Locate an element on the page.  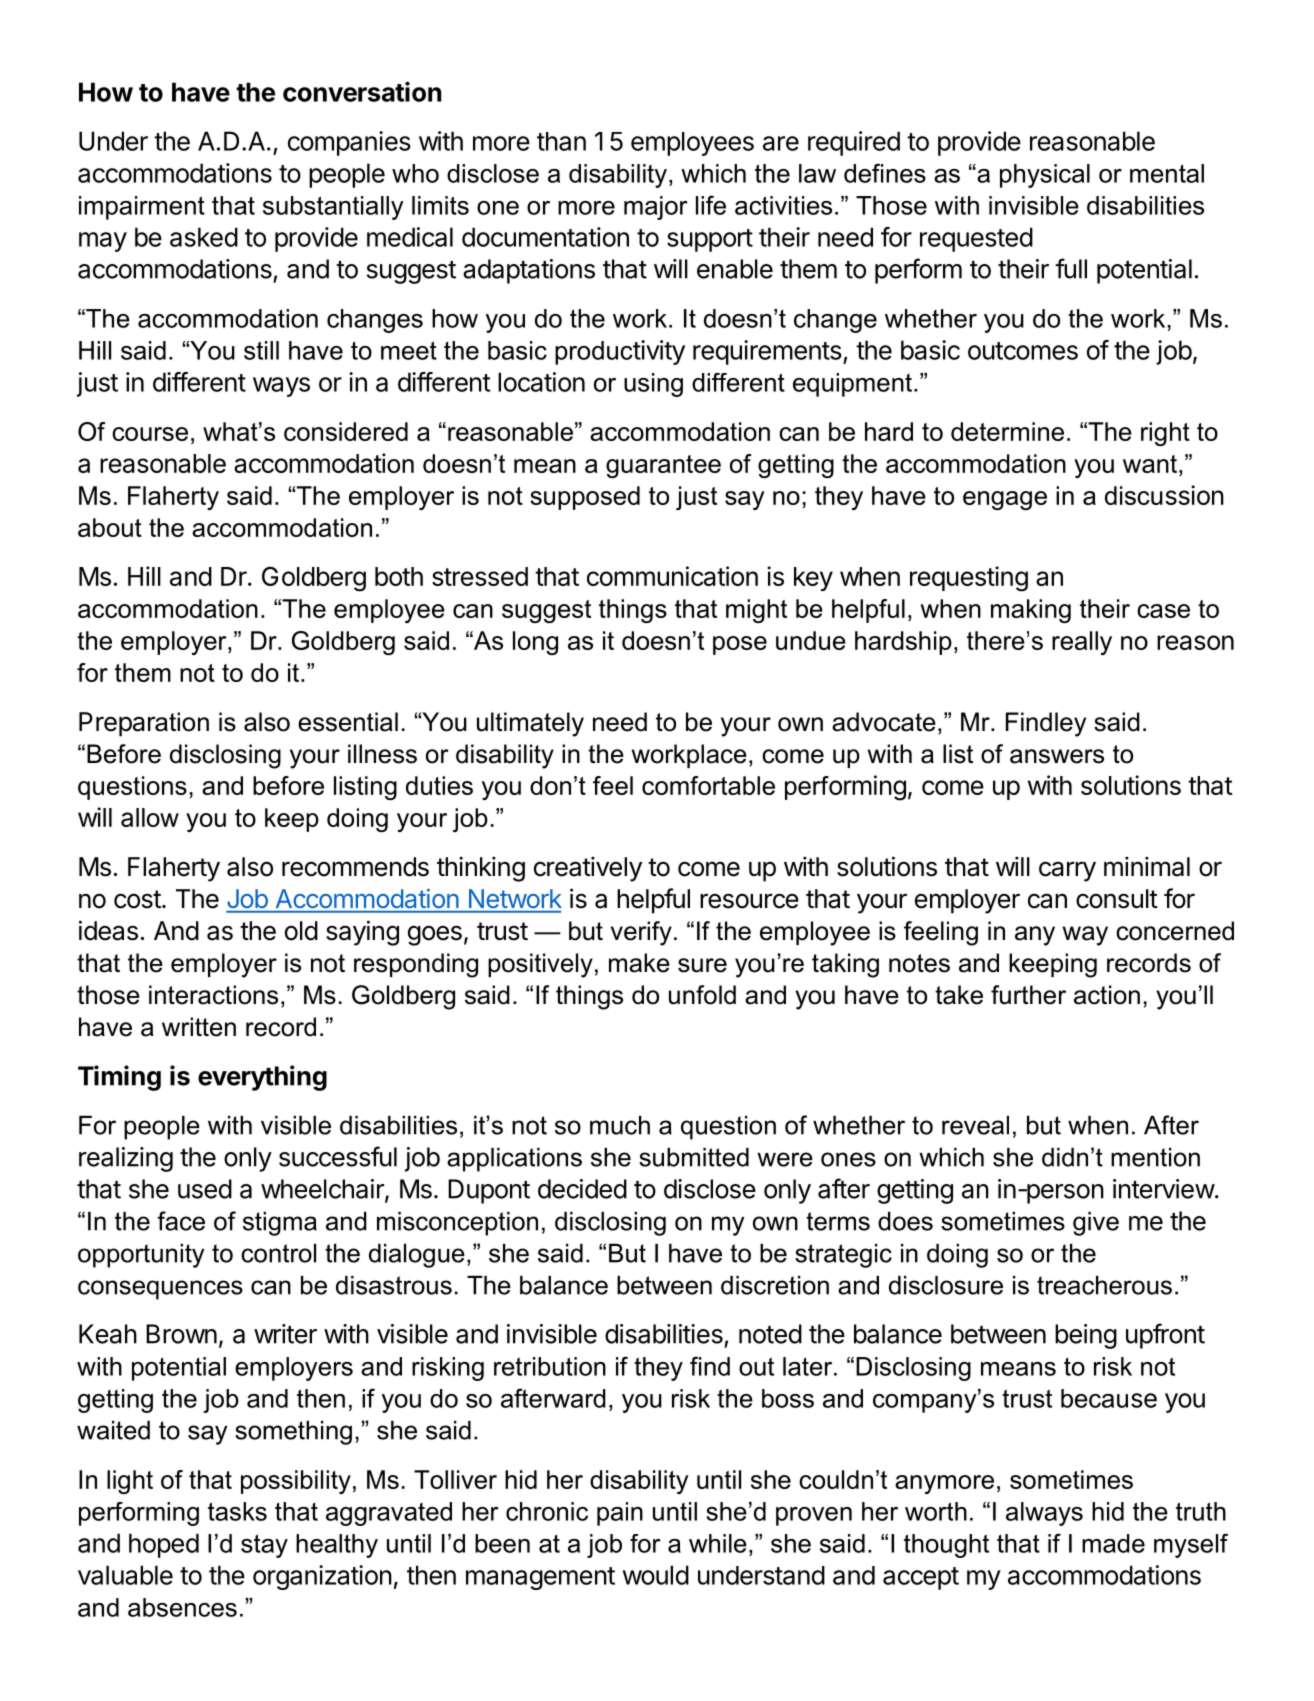
allow is located at coordinates (150, 817).
